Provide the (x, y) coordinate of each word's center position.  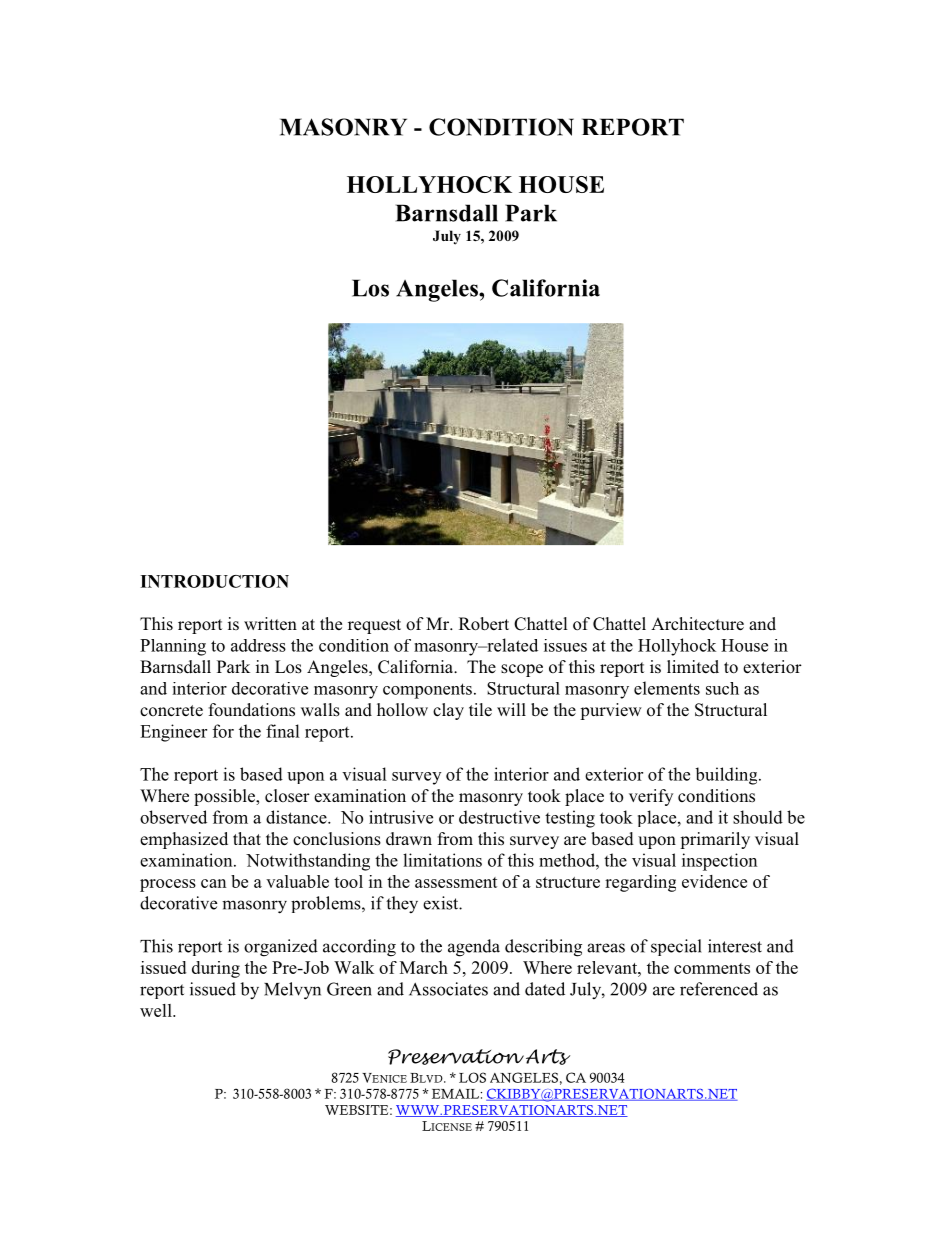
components (427, 691)
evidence (714, 881)
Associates (448, 989)
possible (225, 797)
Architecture (697, 624)
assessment (456, 882)
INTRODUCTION (214, 581)
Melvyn (292, 991)
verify (651, 797)
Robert (484, 624)
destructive (499, 817)
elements (667, 688)
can (213, 883)
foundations (251, 710)
